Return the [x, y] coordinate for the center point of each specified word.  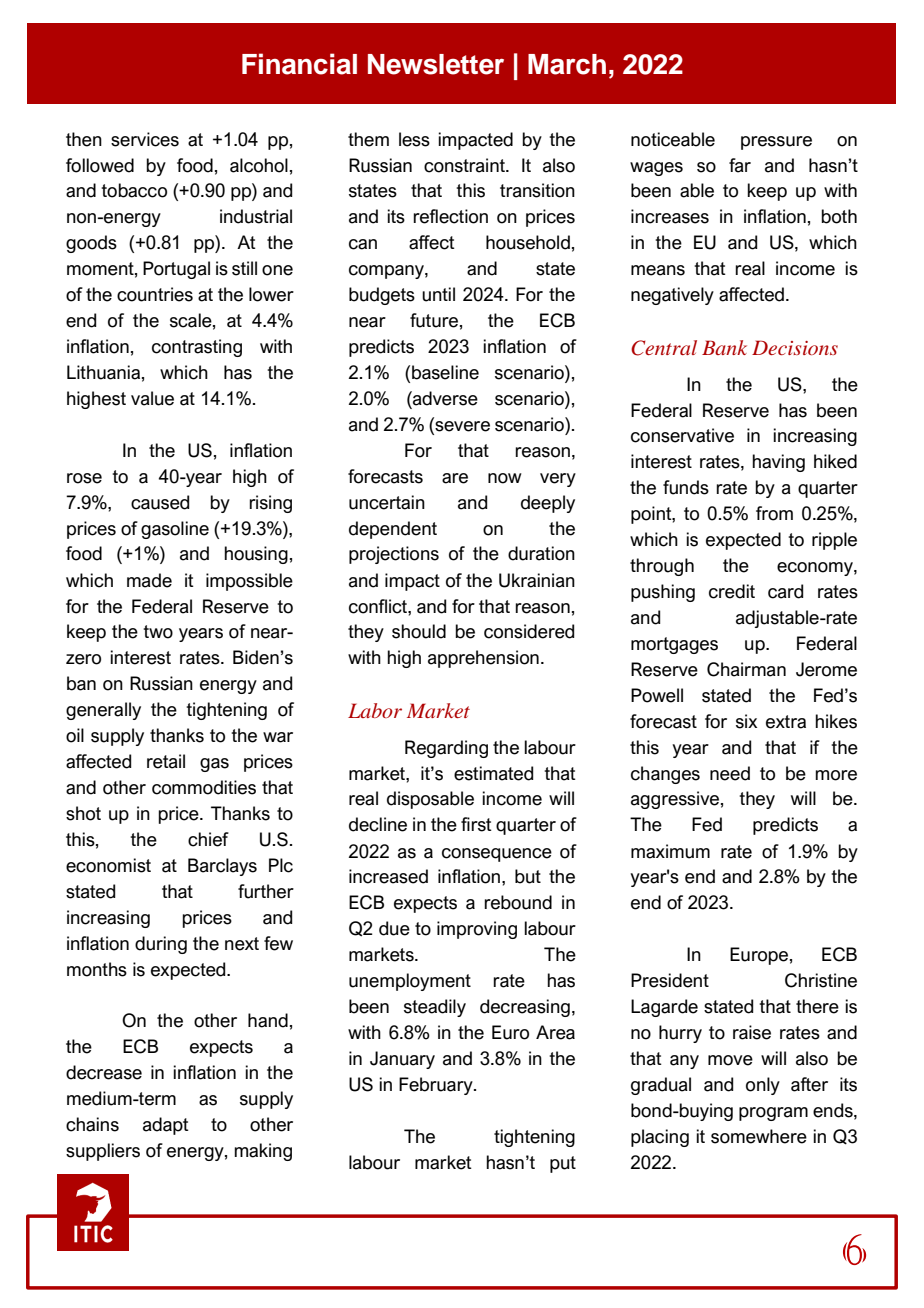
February [437, 1086]
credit [732, 591]
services [145, 139]
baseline [445, 372]
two [158, 632]
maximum [670, 851]
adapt [166, 1126]
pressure [776, 143]
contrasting [197, 348]
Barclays [222, 867]
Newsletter [436, 64]
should [419, 631]
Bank [724, 347]
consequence [497, 855]
